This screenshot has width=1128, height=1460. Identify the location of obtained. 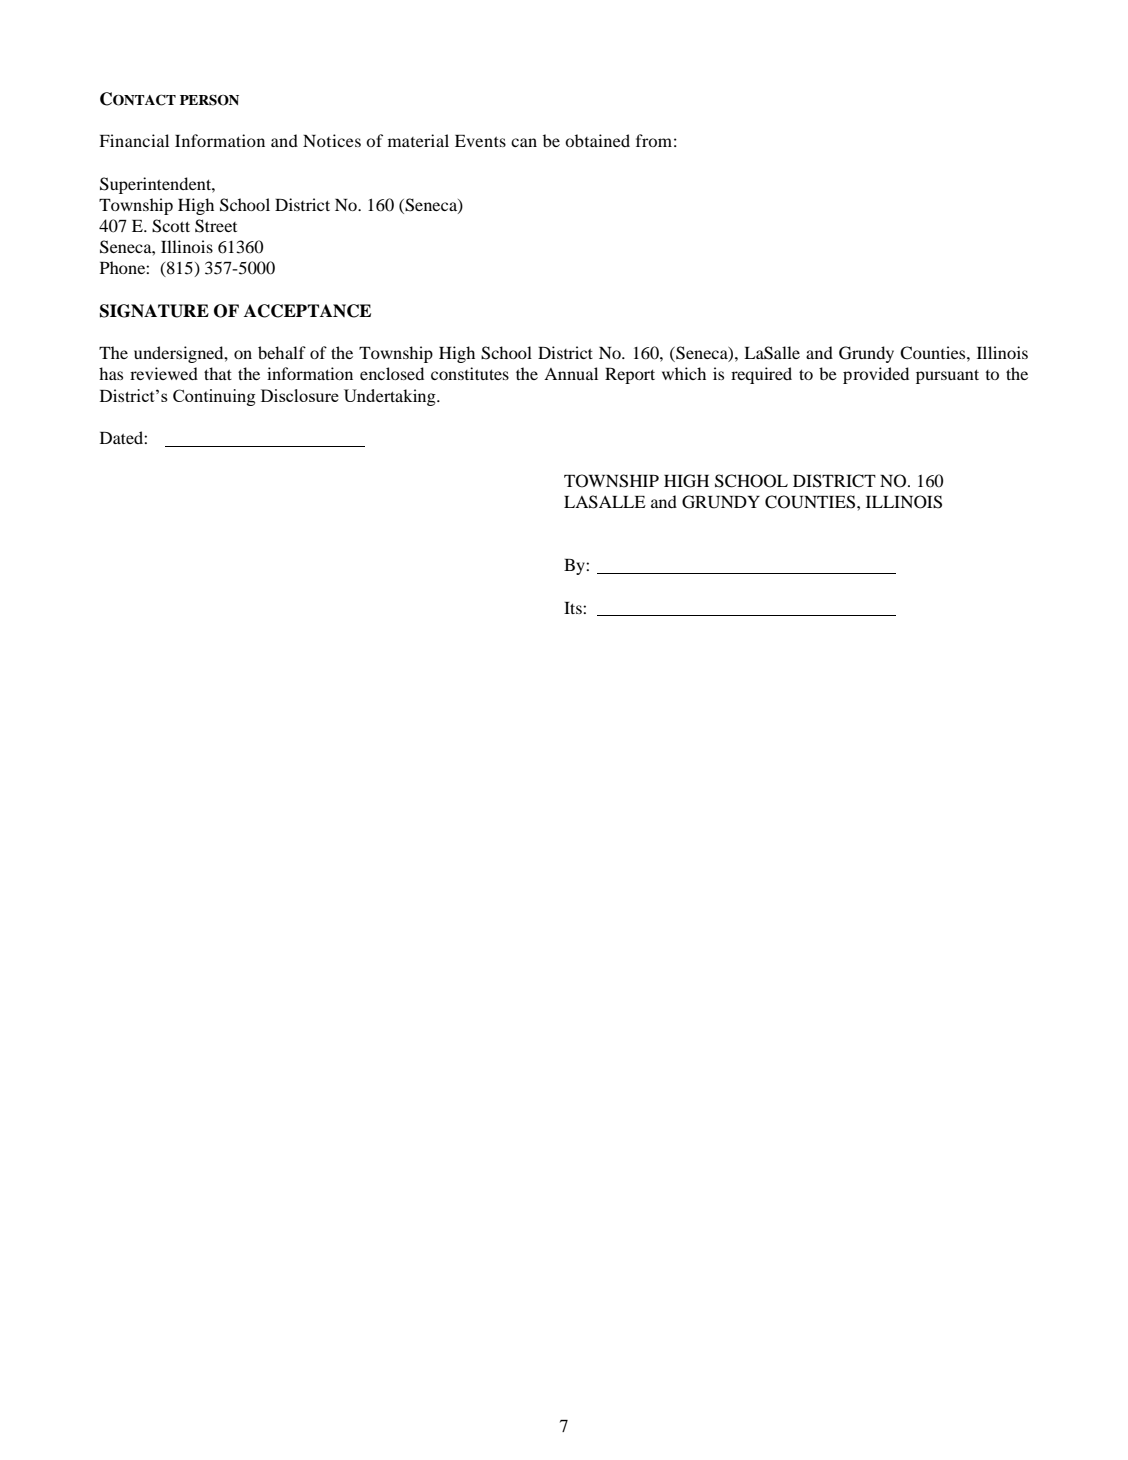
(597, 140).
